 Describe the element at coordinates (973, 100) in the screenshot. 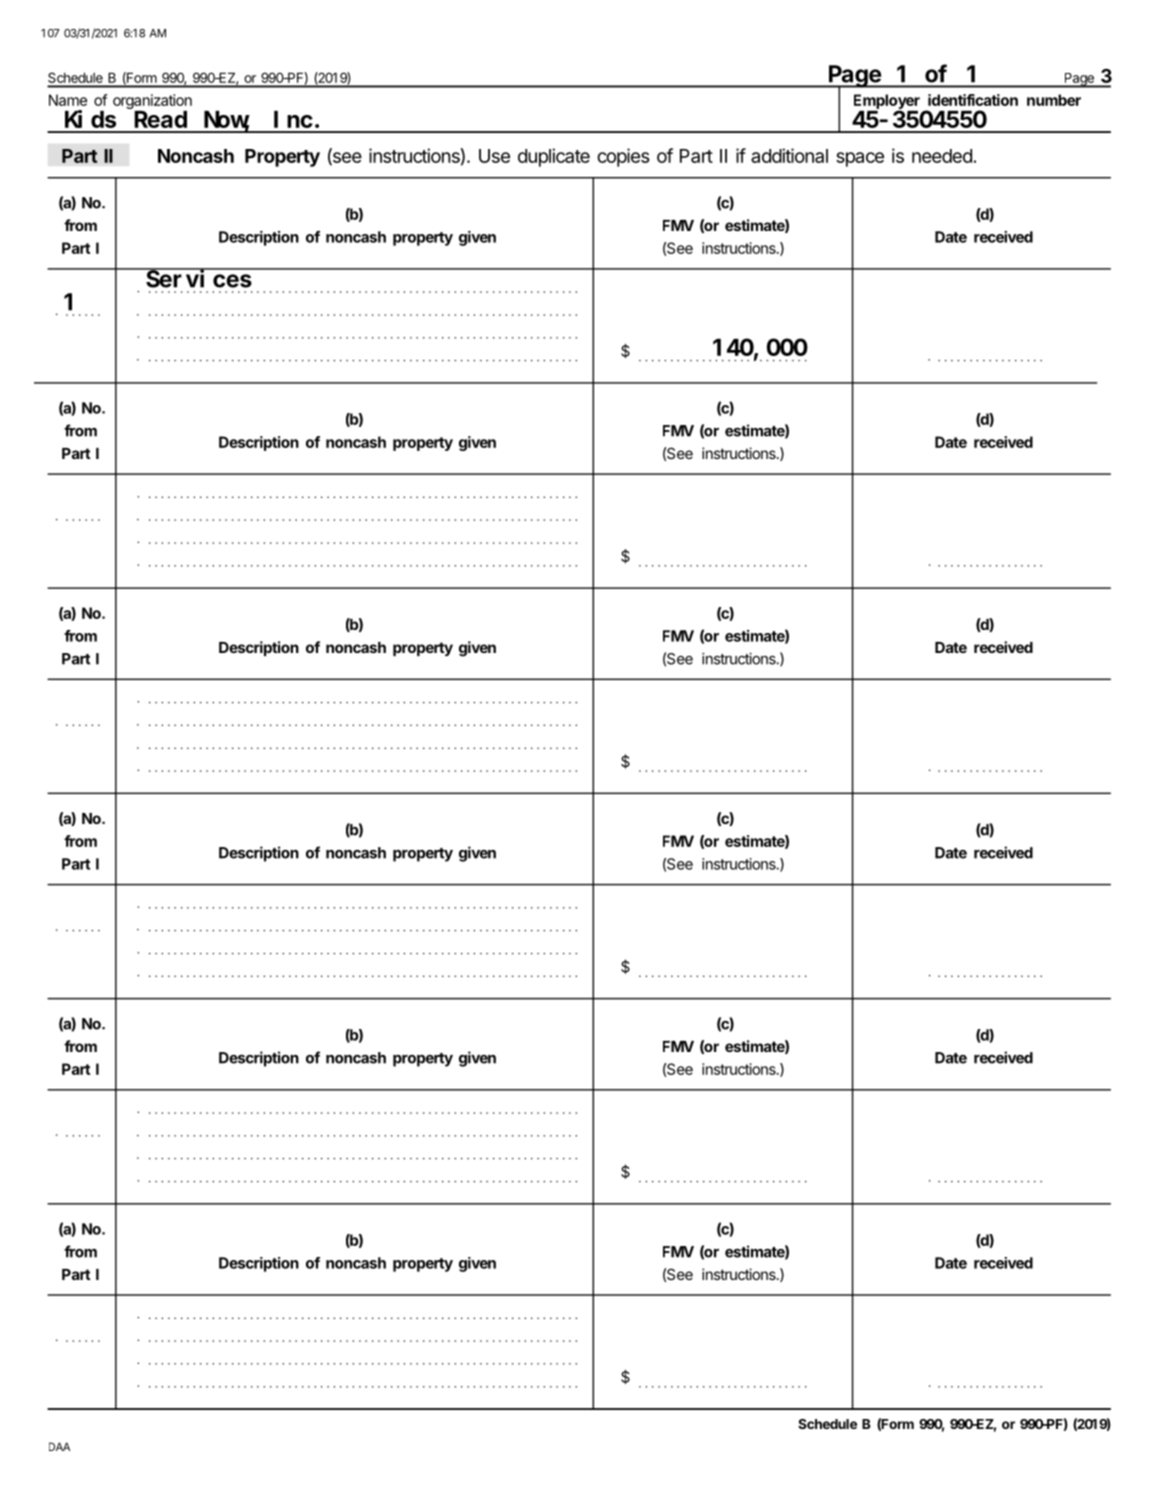

I see `identification` at that location.
